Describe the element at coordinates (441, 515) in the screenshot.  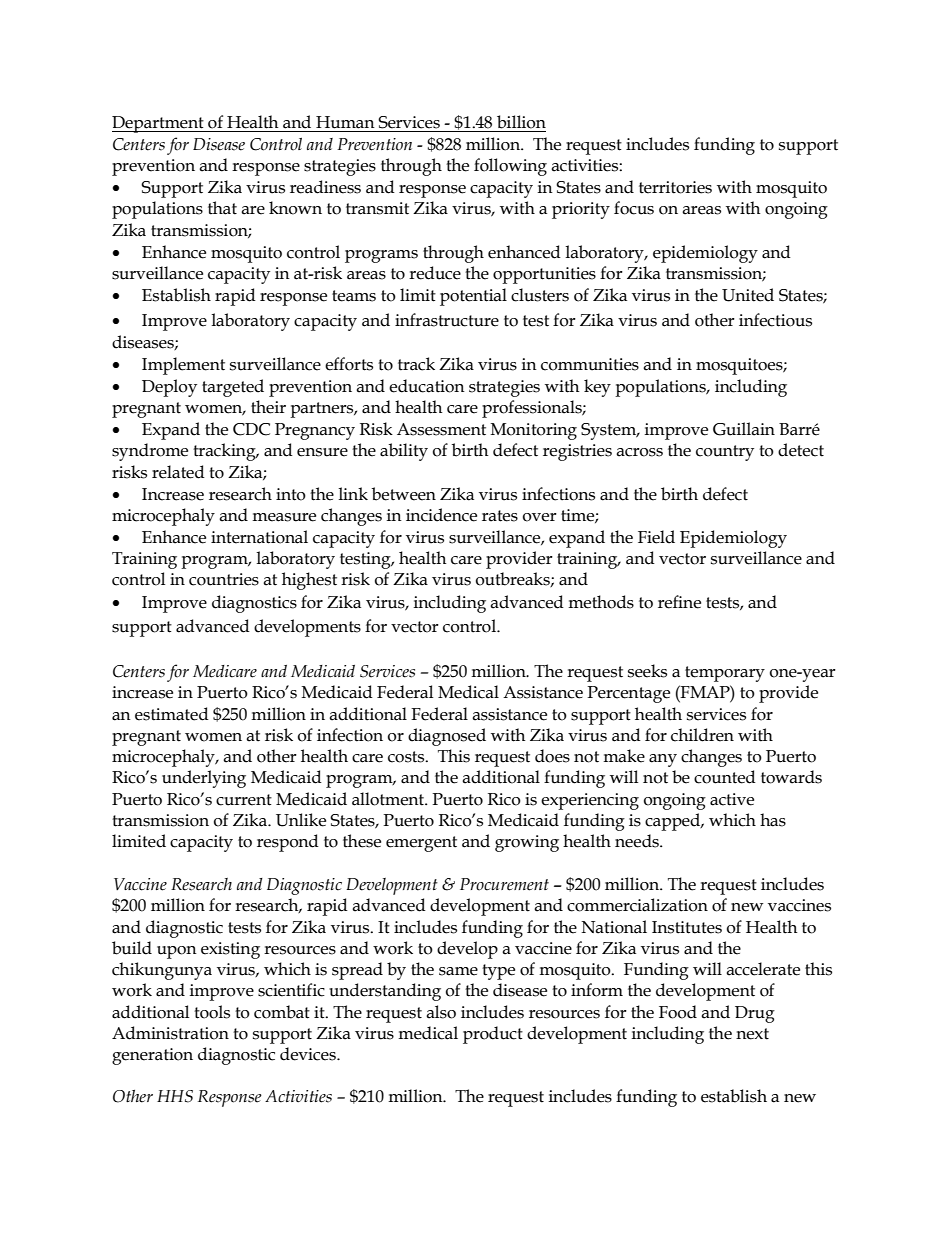
I see `incidence` at that location.
